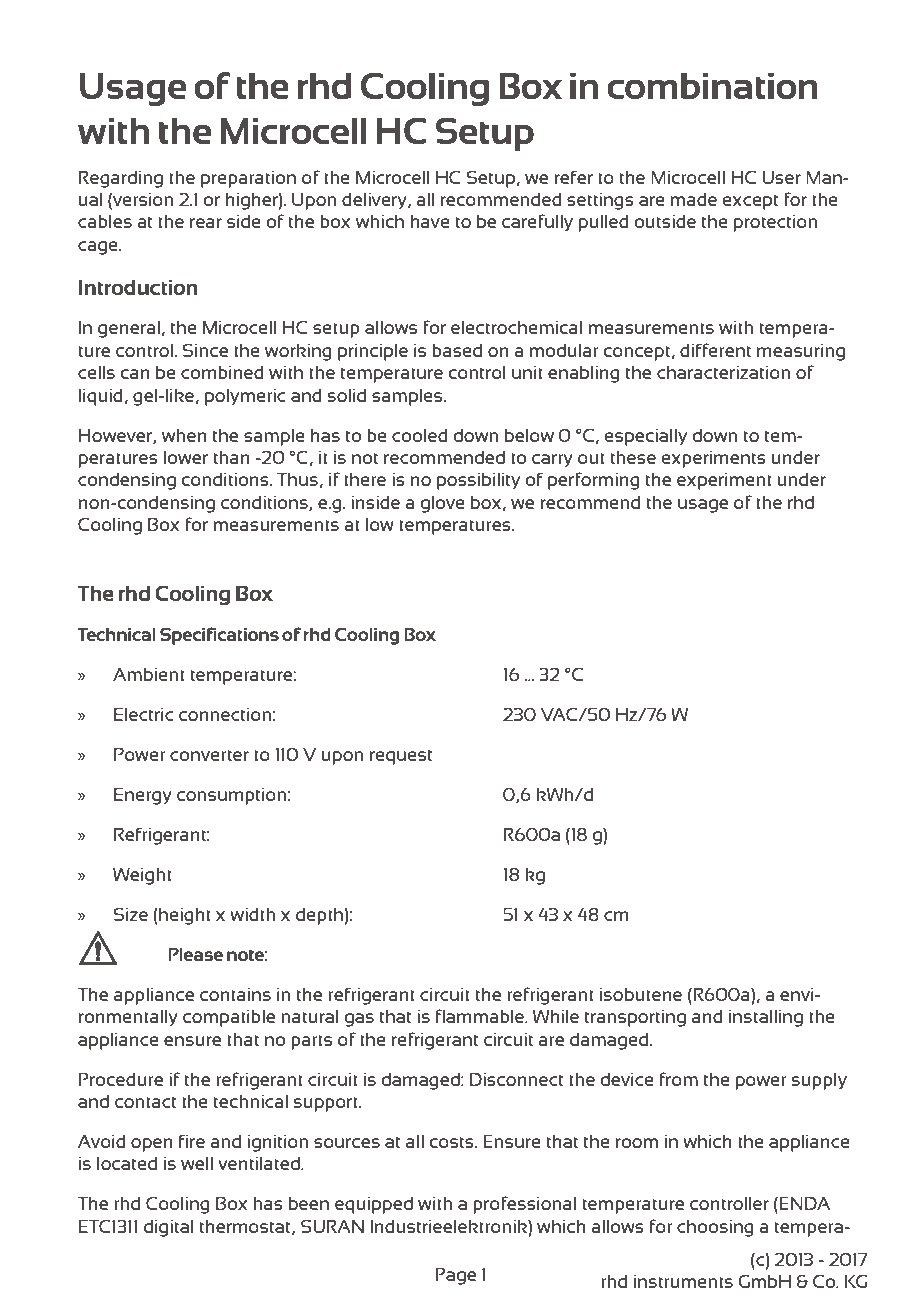  Describe the element at coordinates (430, 221) in the screenshot. I see `have` at that location.
